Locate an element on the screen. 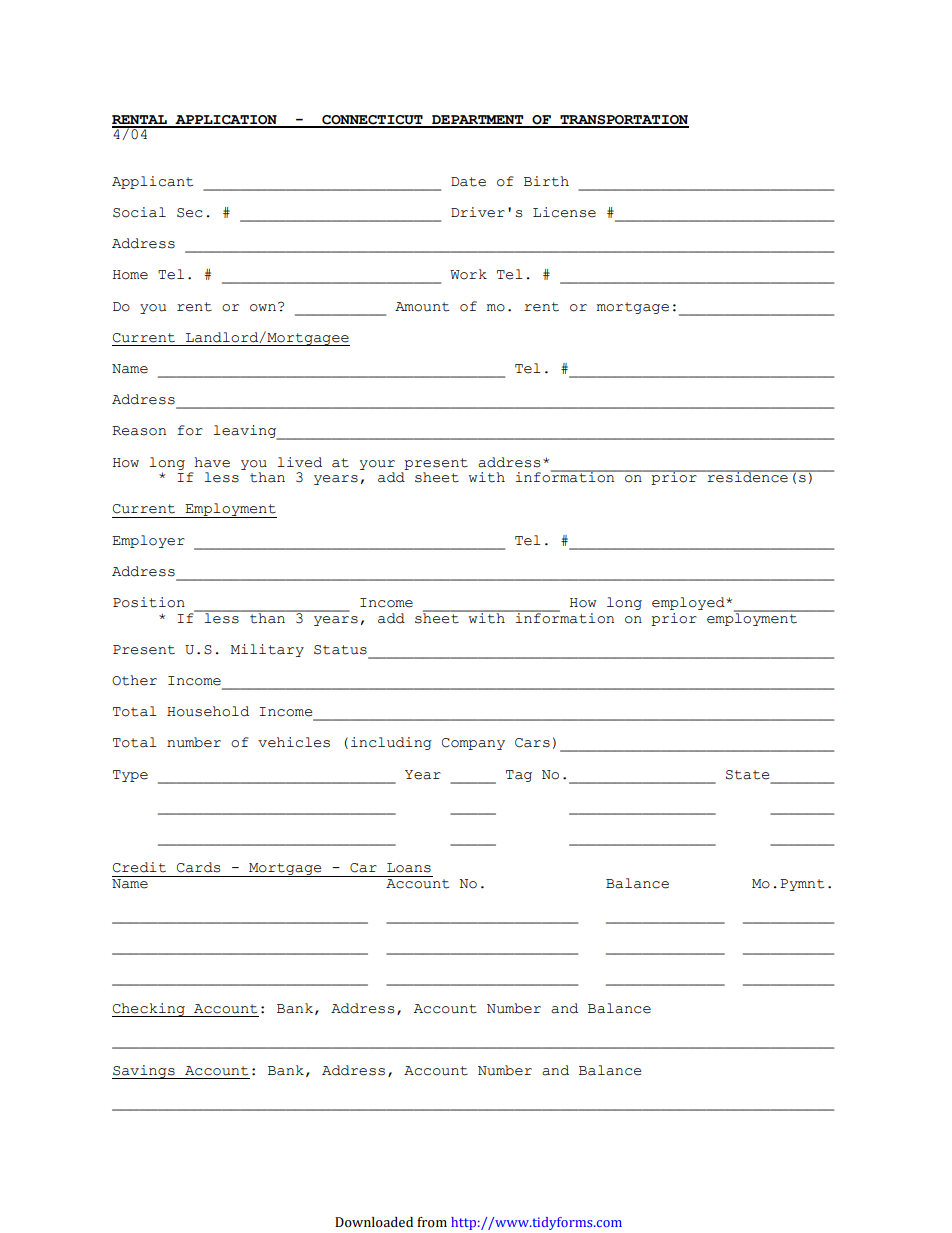 The width and height of the screenshot is (952, 1233). Military is located at coordinates (267, 650).
